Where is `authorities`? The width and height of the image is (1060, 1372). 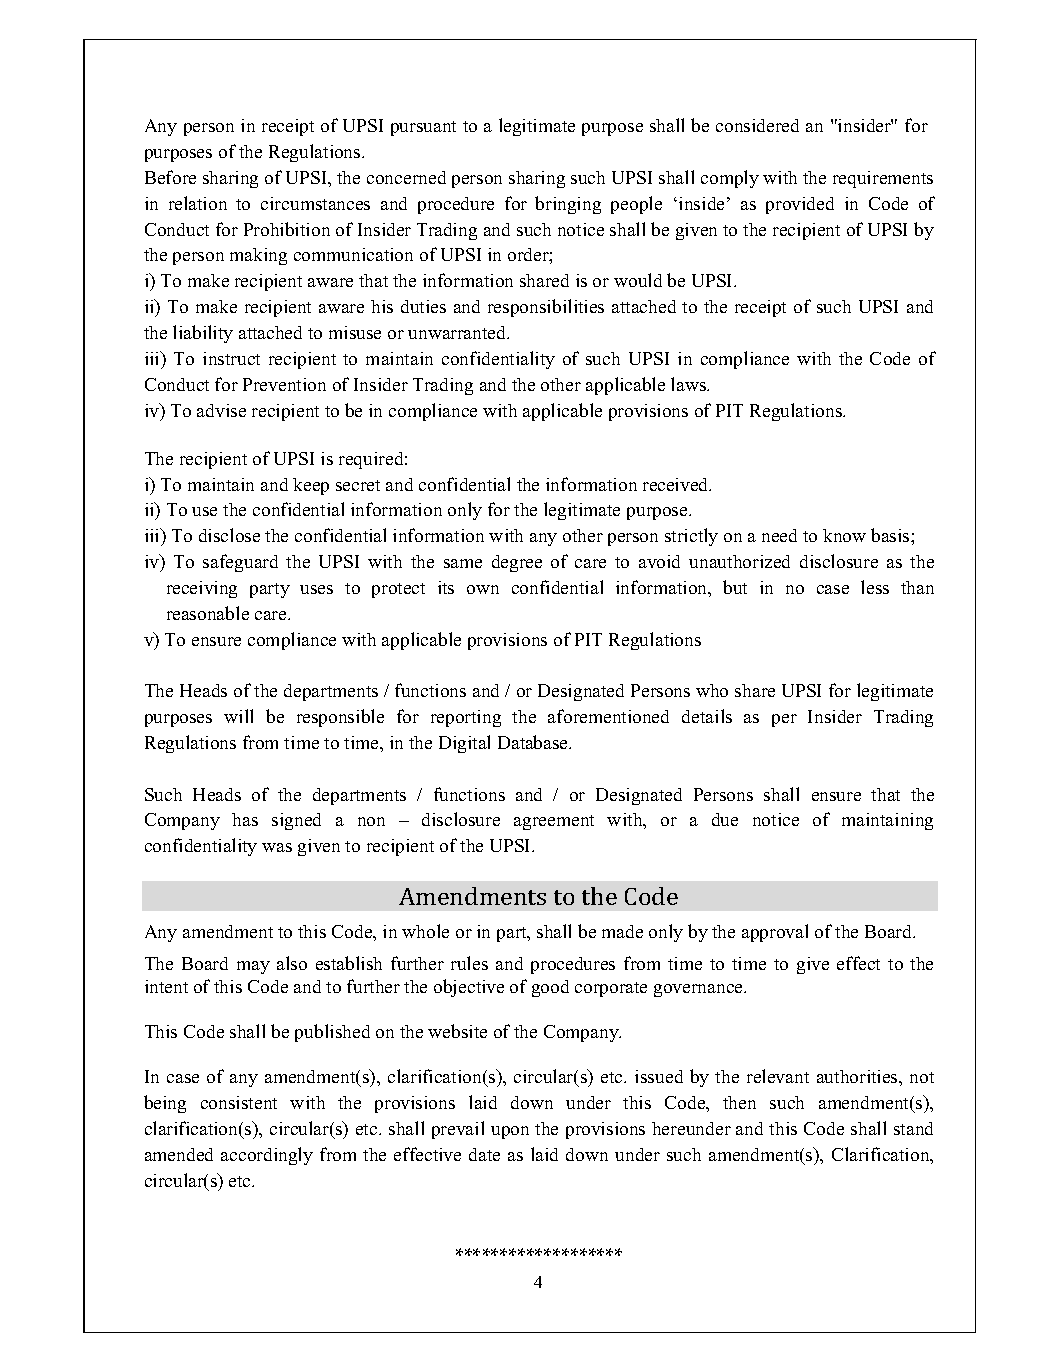 authorities is located at coordinates (858, 1076).
